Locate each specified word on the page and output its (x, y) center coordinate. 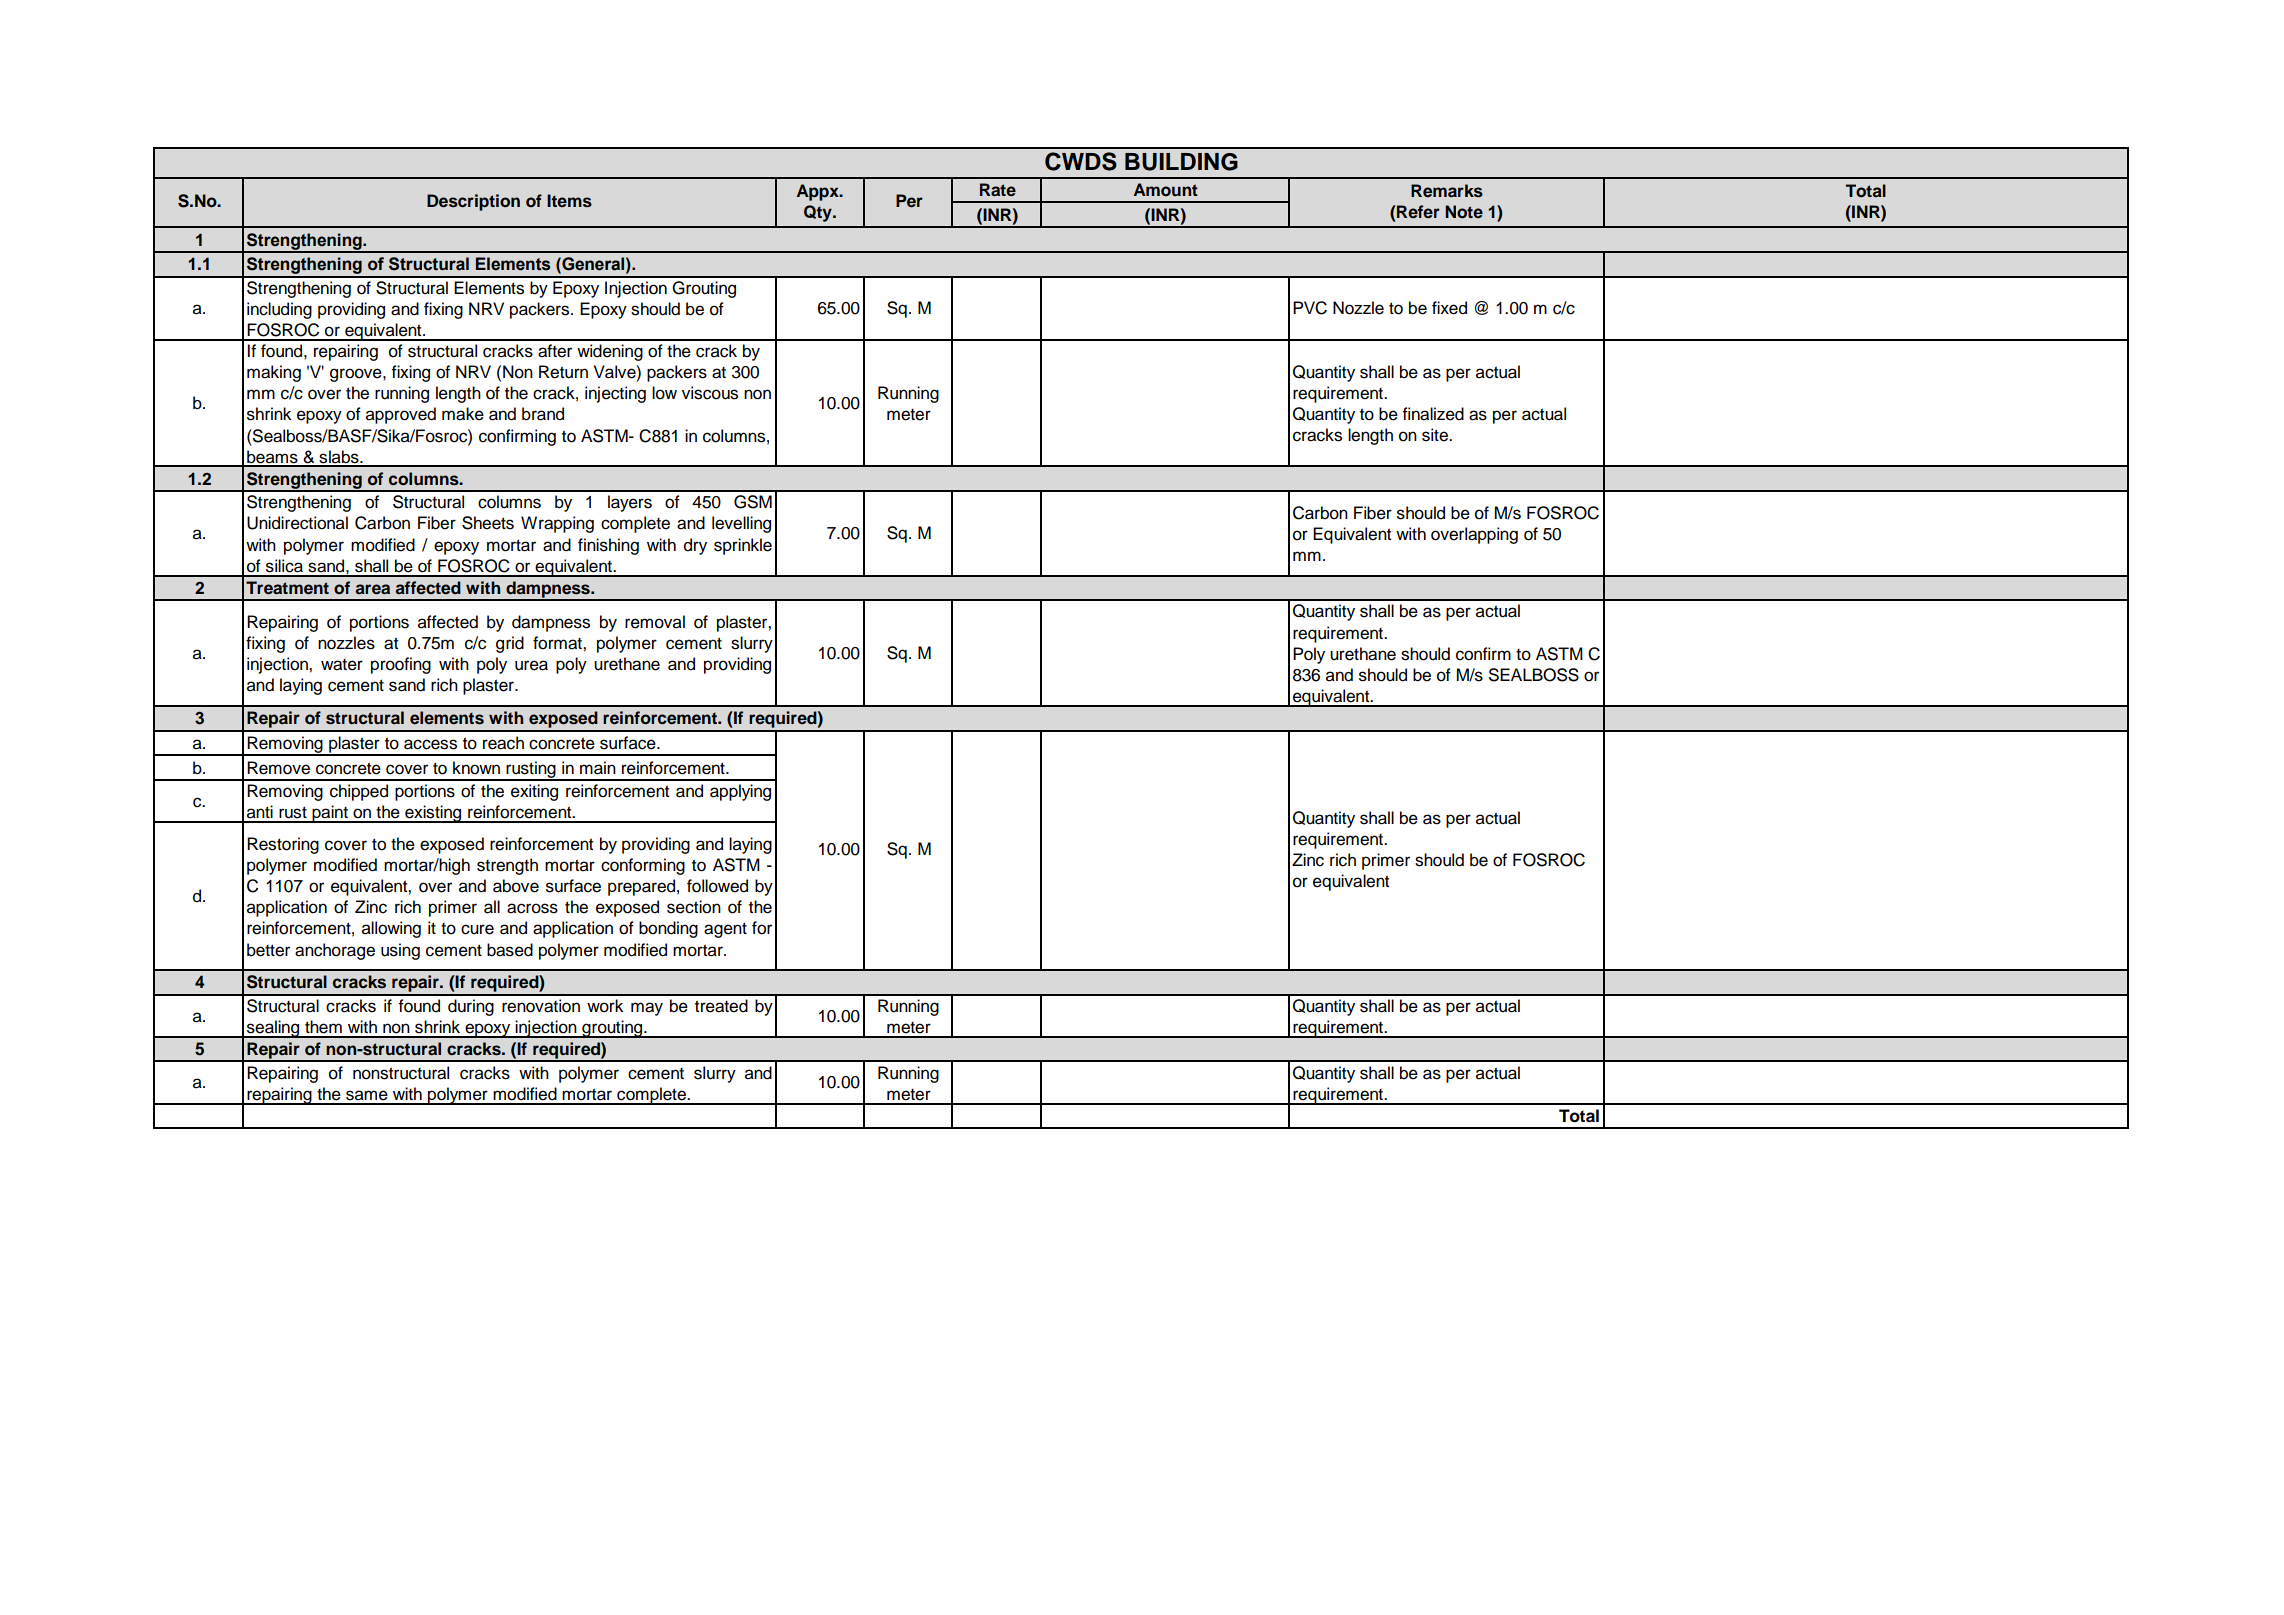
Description (473, 202)
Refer (1417, 211)
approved (401, 415)
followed (717, 886)
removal (655, 622)
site (1436, 435)
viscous (710, 393)
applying (740, 792)
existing (433, 814)
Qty (819, 213)
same (367, 1095)
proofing (401, 665)
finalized (1433, 414)
